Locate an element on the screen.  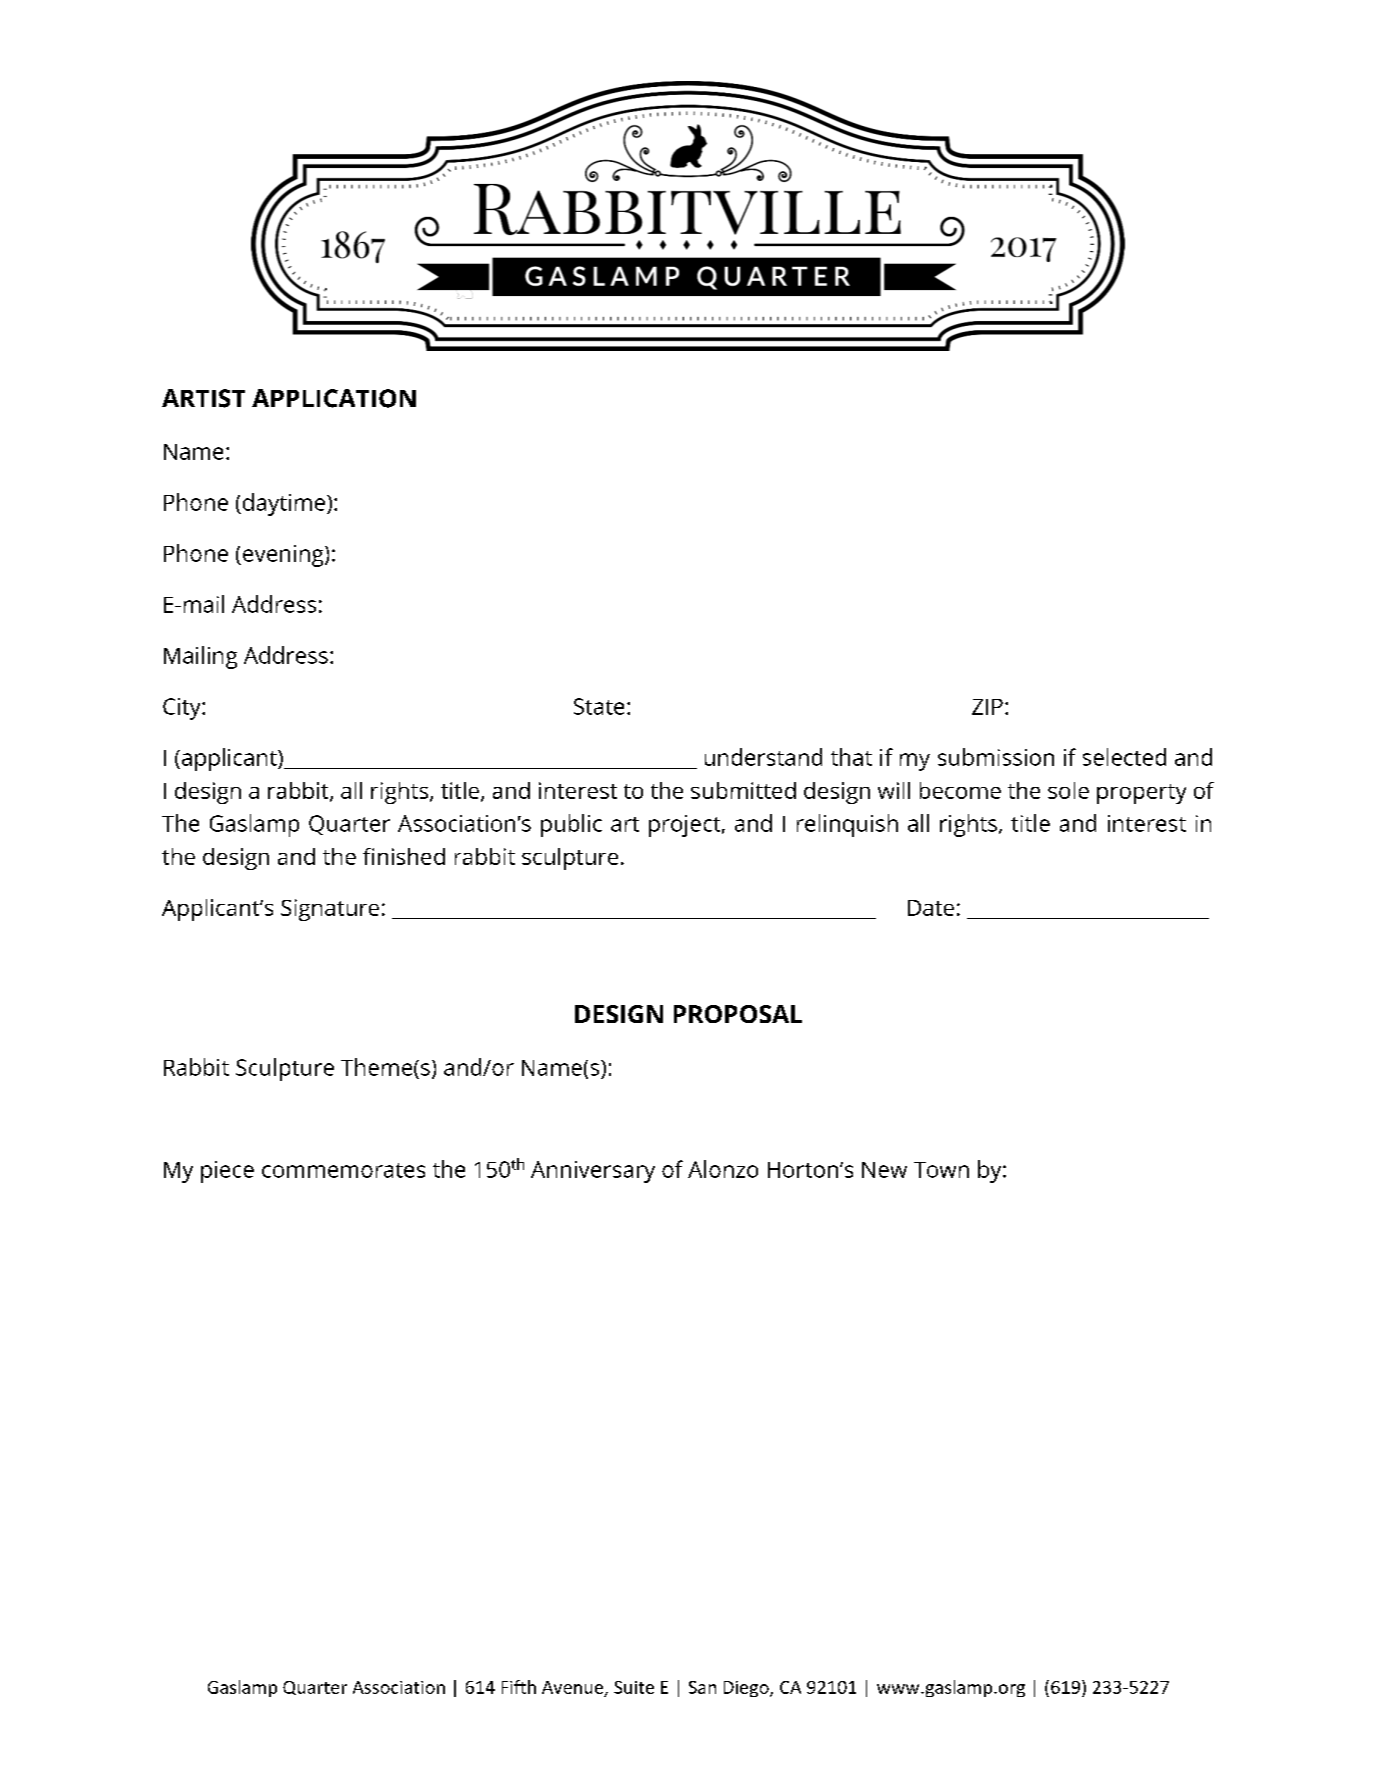
Fifth is located at coordinates (519, 1687).
